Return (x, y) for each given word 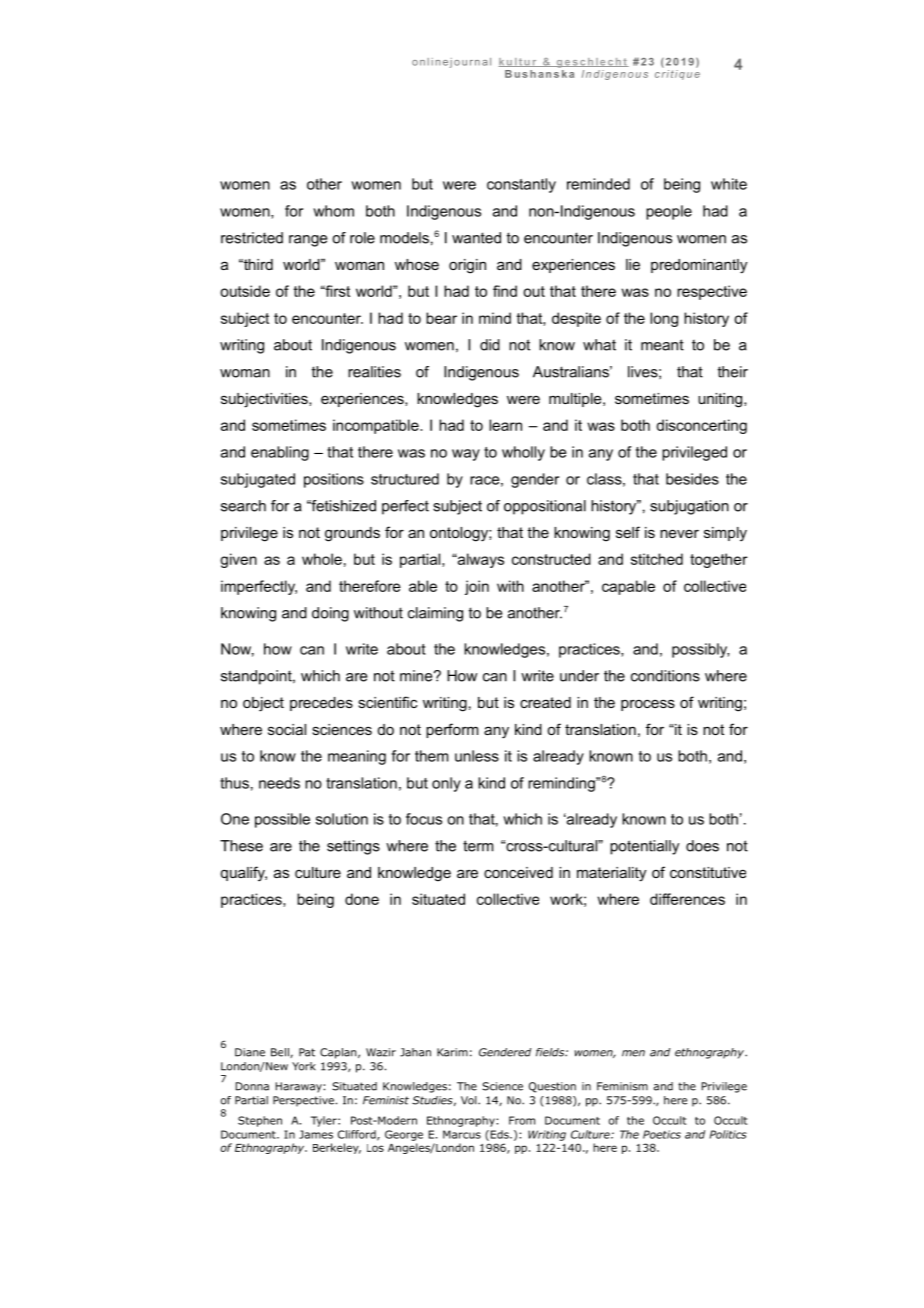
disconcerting (701, 426)
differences (687, 899)
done (362, 899)
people (669, 212)
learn (505, 425)
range (308, 241)
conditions (665, 676)
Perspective (303, 1101)
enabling (280, 453)
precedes (321, 704)
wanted (476, 238)
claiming (435, 614)
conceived (518, 872)
